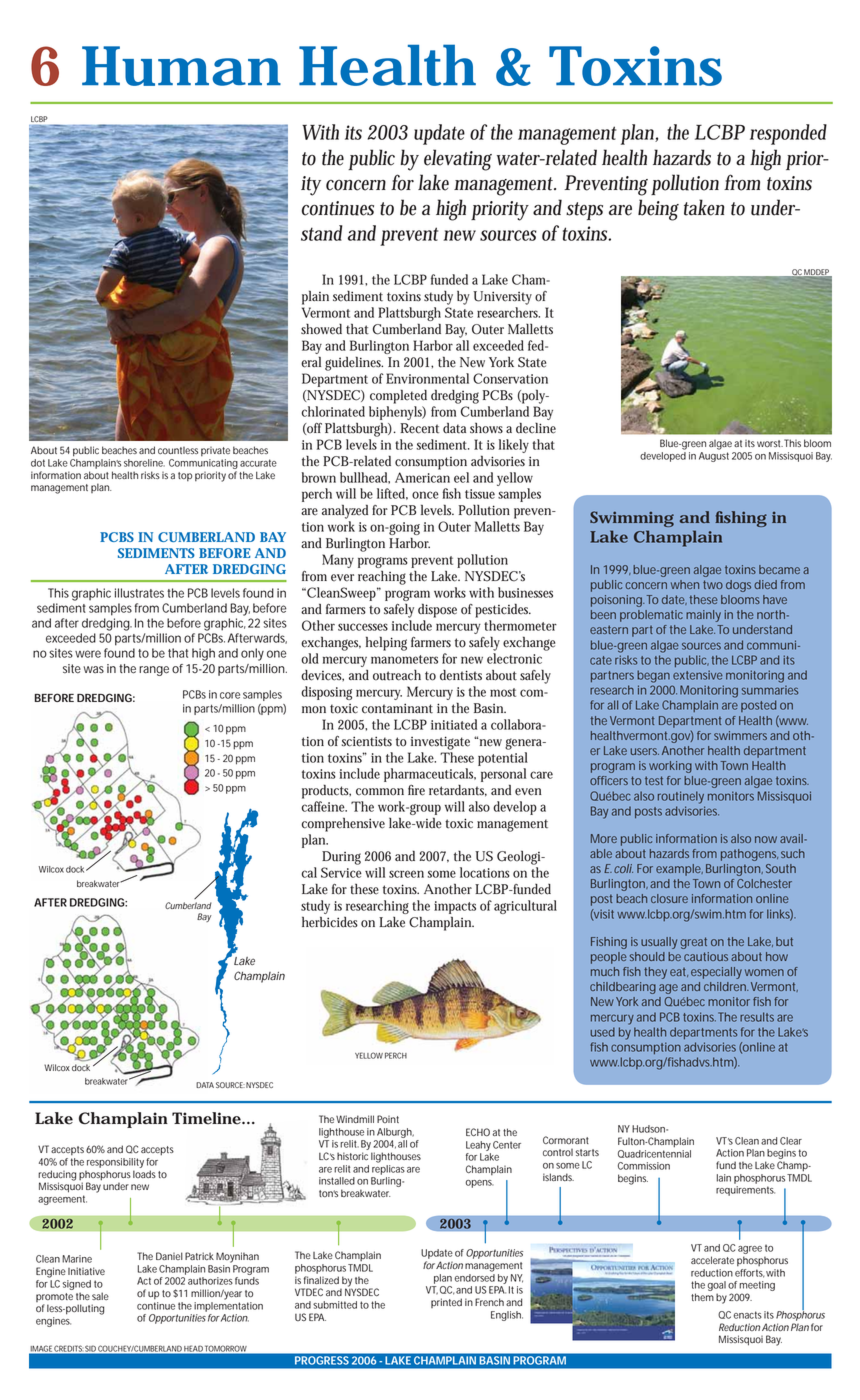 The width and height of the page is (860, 1400). Describe the element at coordinates (788, 134) in the page. I see `responded` at that location.
